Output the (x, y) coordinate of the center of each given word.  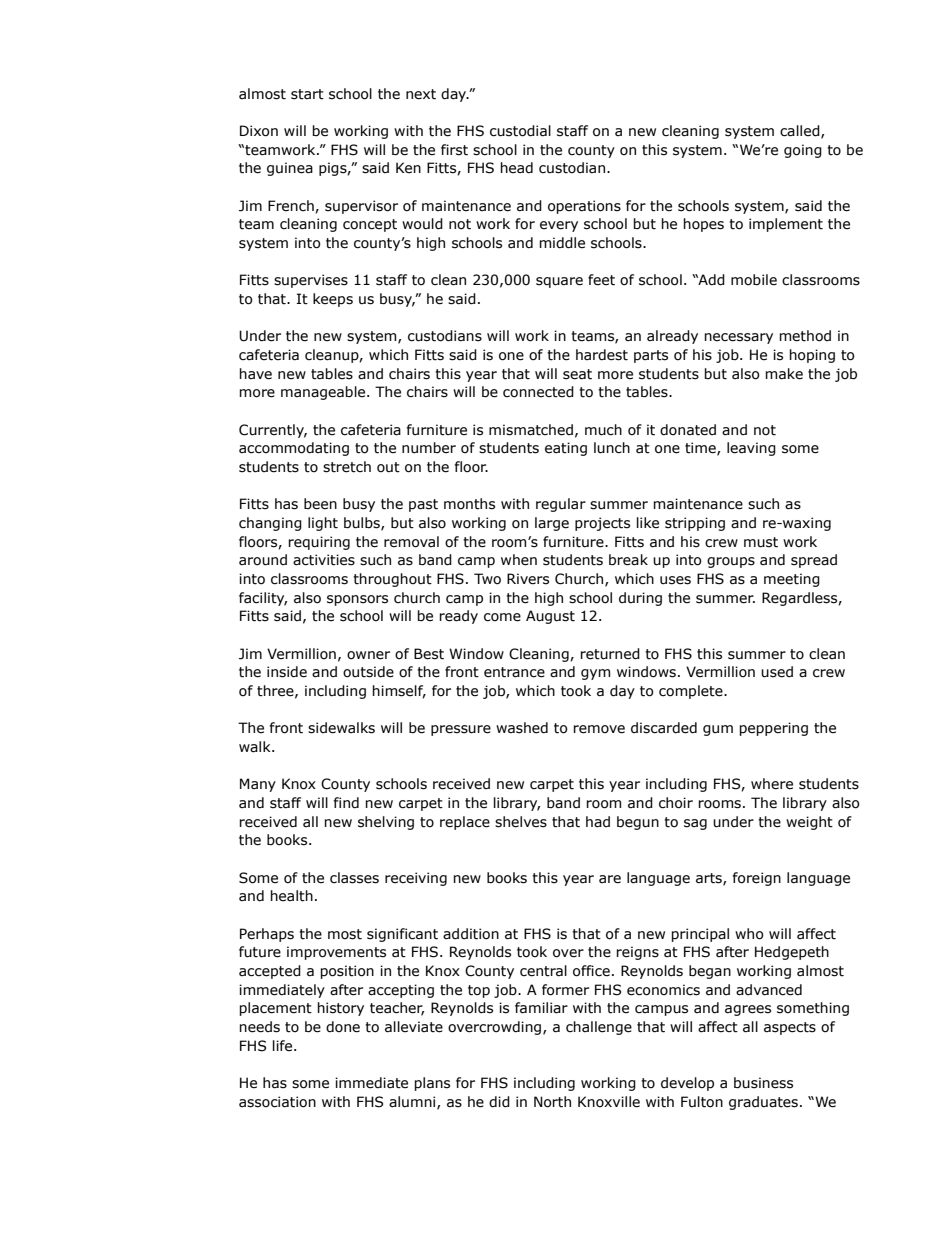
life (284, 1046)
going (803, 151)
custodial (520, 131)
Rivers (528, 579)
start (307, 94)
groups (731, 562)
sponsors (357, 600)
